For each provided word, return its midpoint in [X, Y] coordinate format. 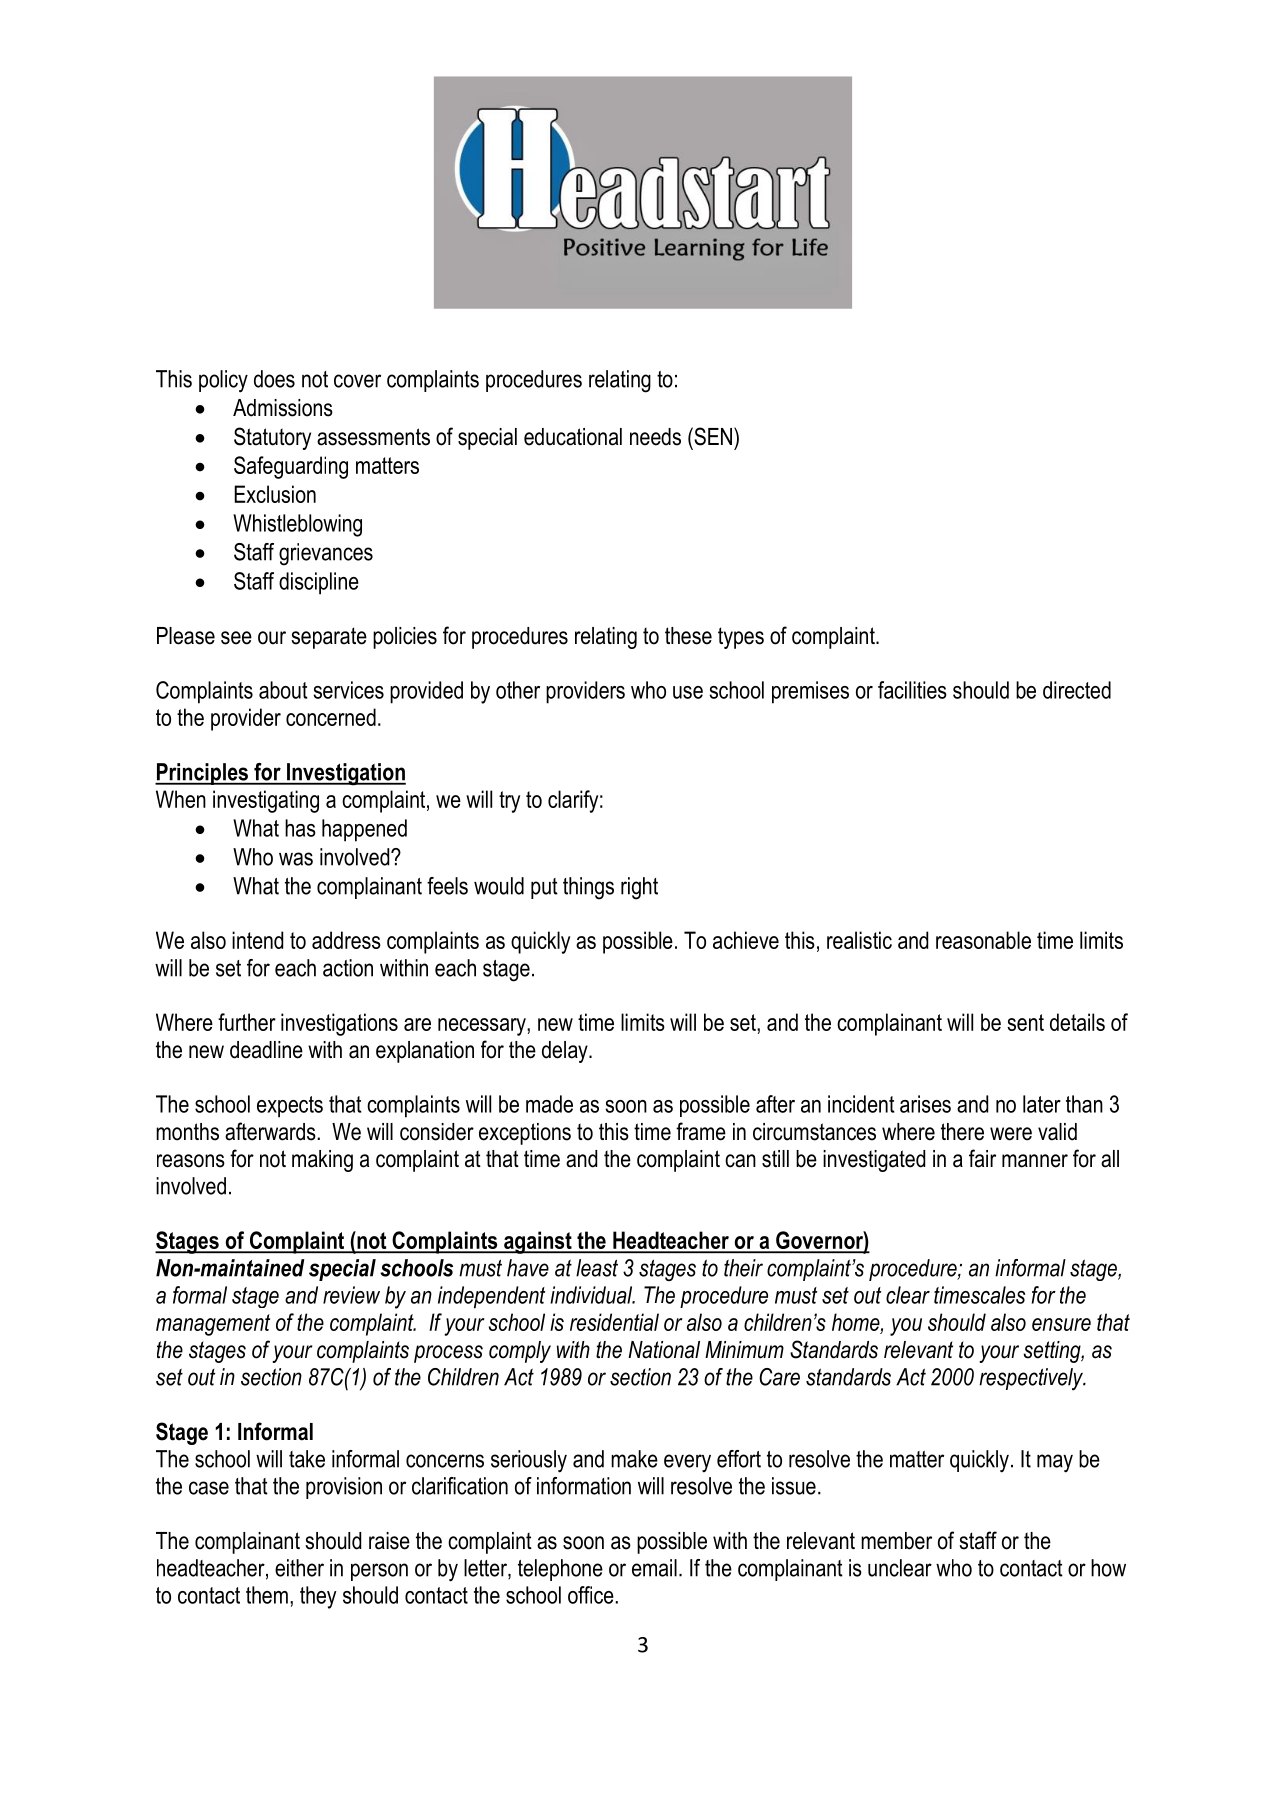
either [299, 1568]
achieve [746, 940]
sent [1025, 1022]
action [348, 968]
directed [1077, 690]
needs [655, 437]
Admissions [283, 408]
